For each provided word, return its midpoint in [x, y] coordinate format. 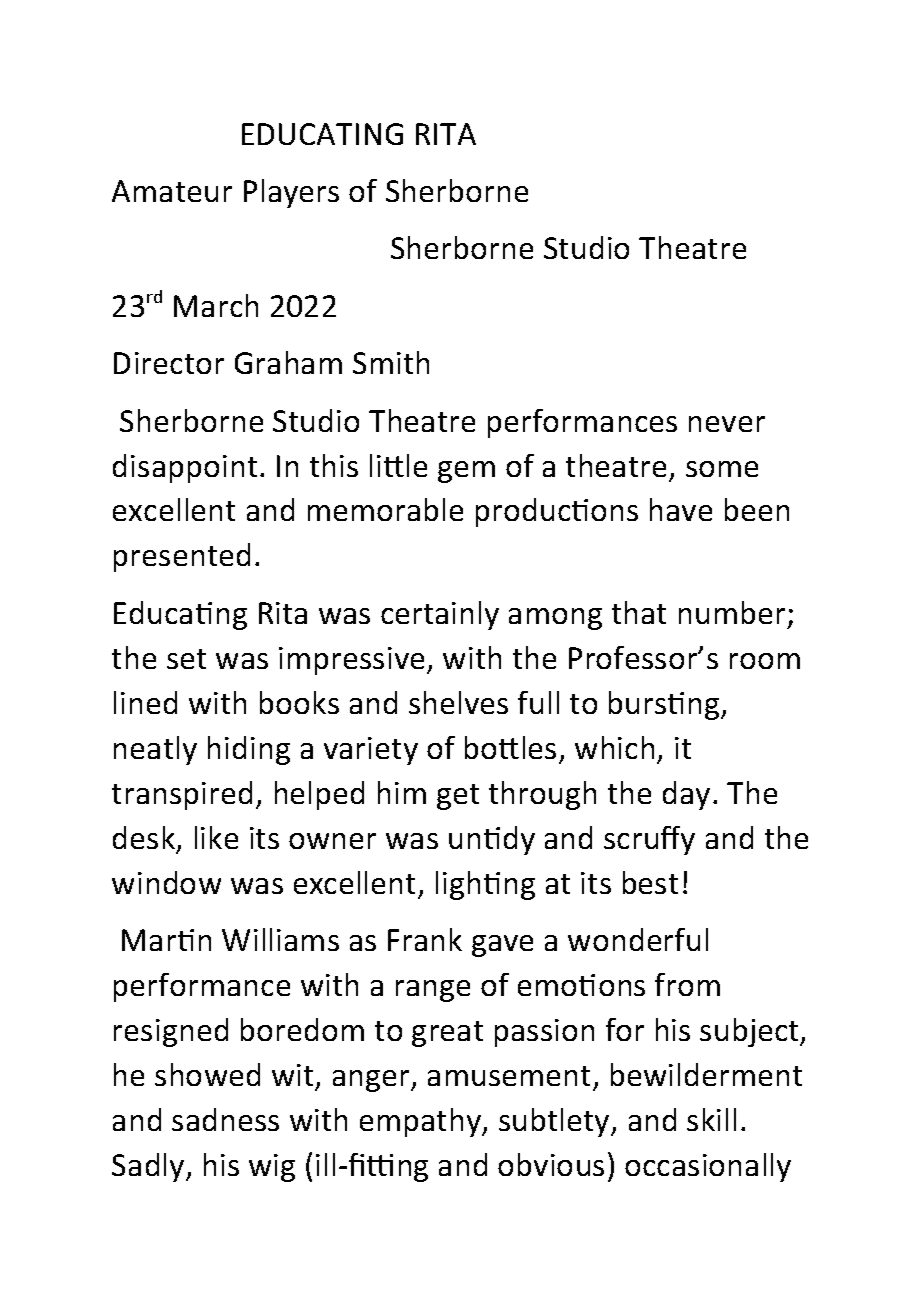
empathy [422, 1122]
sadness [225, 1119]
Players [291, 193]
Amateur [172, 191]
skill [711, 1119]
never [727, 424]
